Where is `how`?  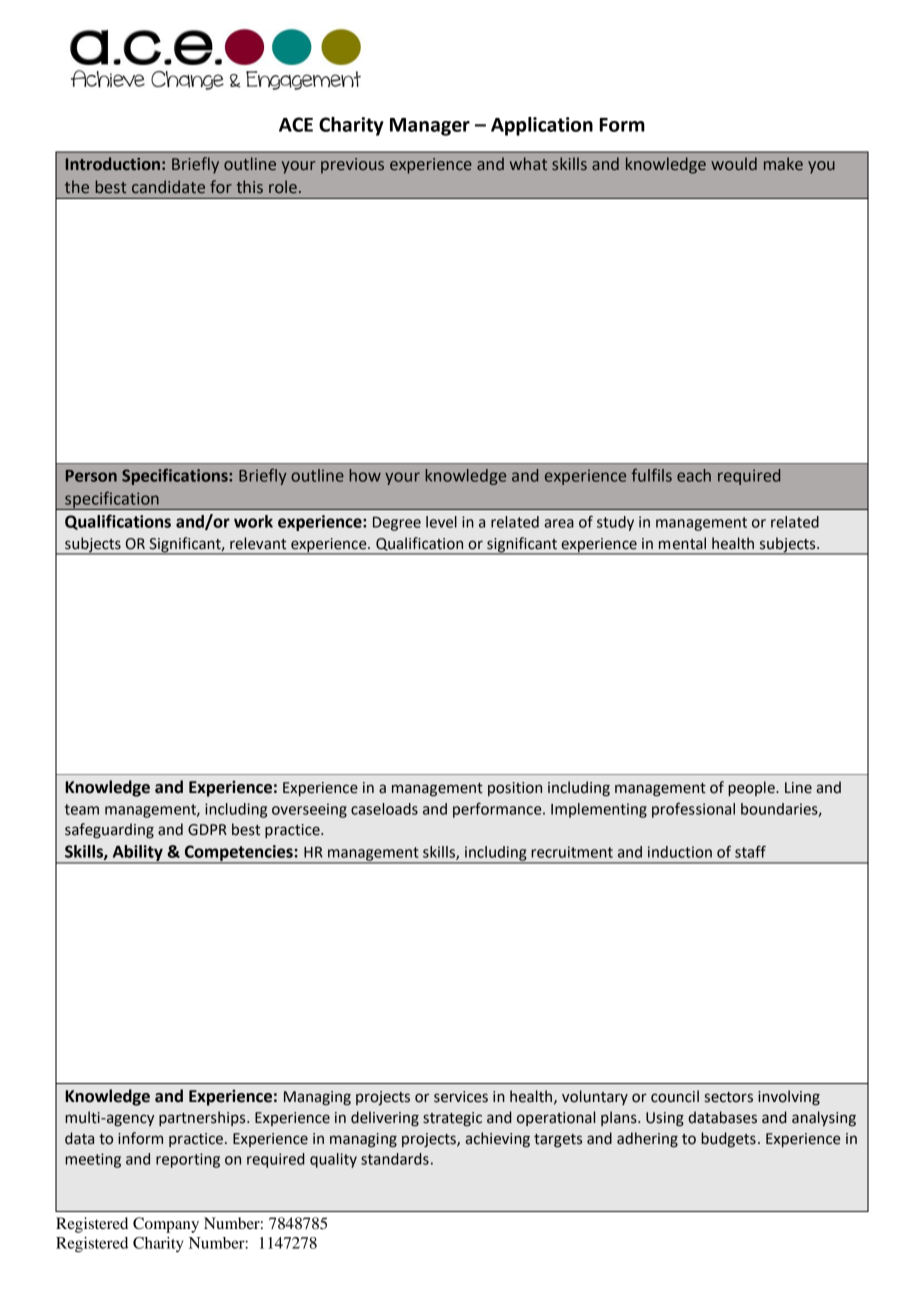 how is located at coordinates (365, 475).
